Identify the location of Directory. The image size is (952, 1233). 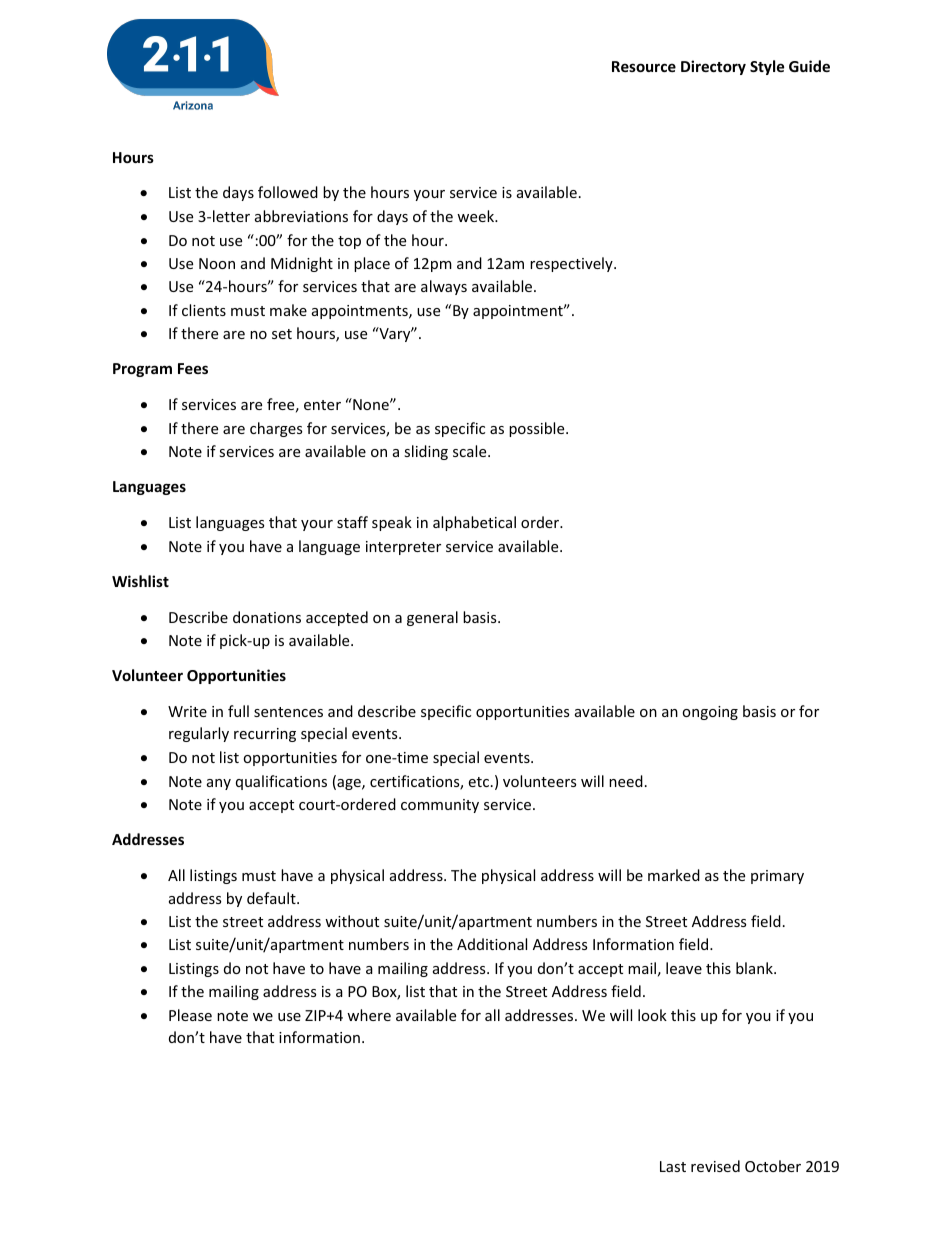
(713, 67).
